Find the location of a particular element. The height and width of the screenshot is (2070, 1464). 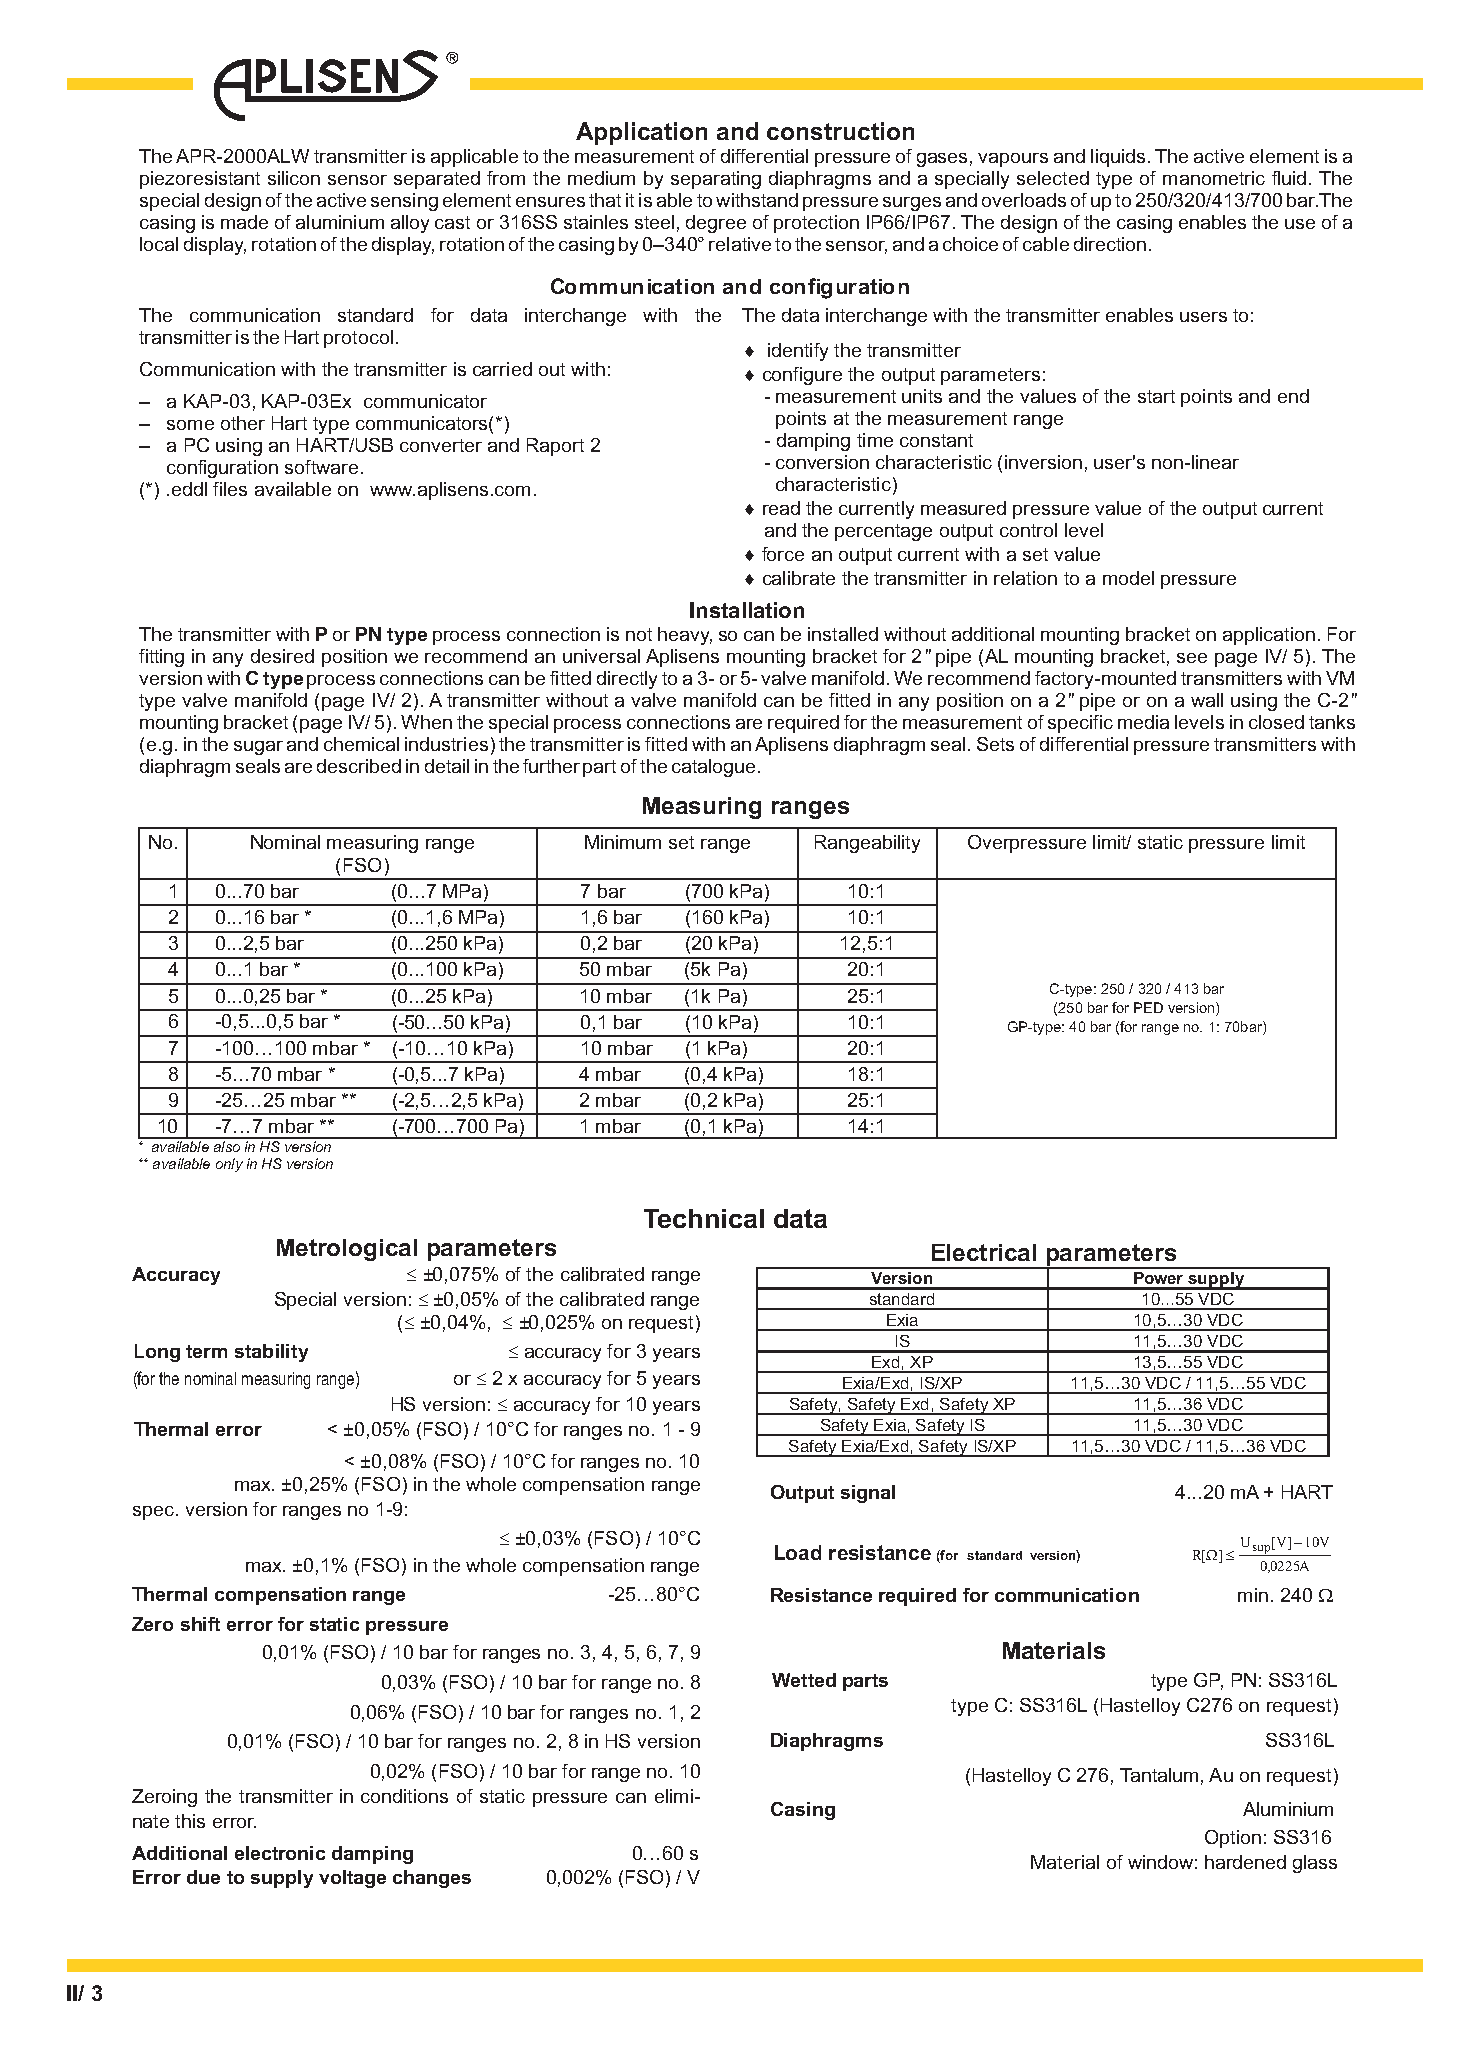

silicon is located at coordinates (294, 178).
